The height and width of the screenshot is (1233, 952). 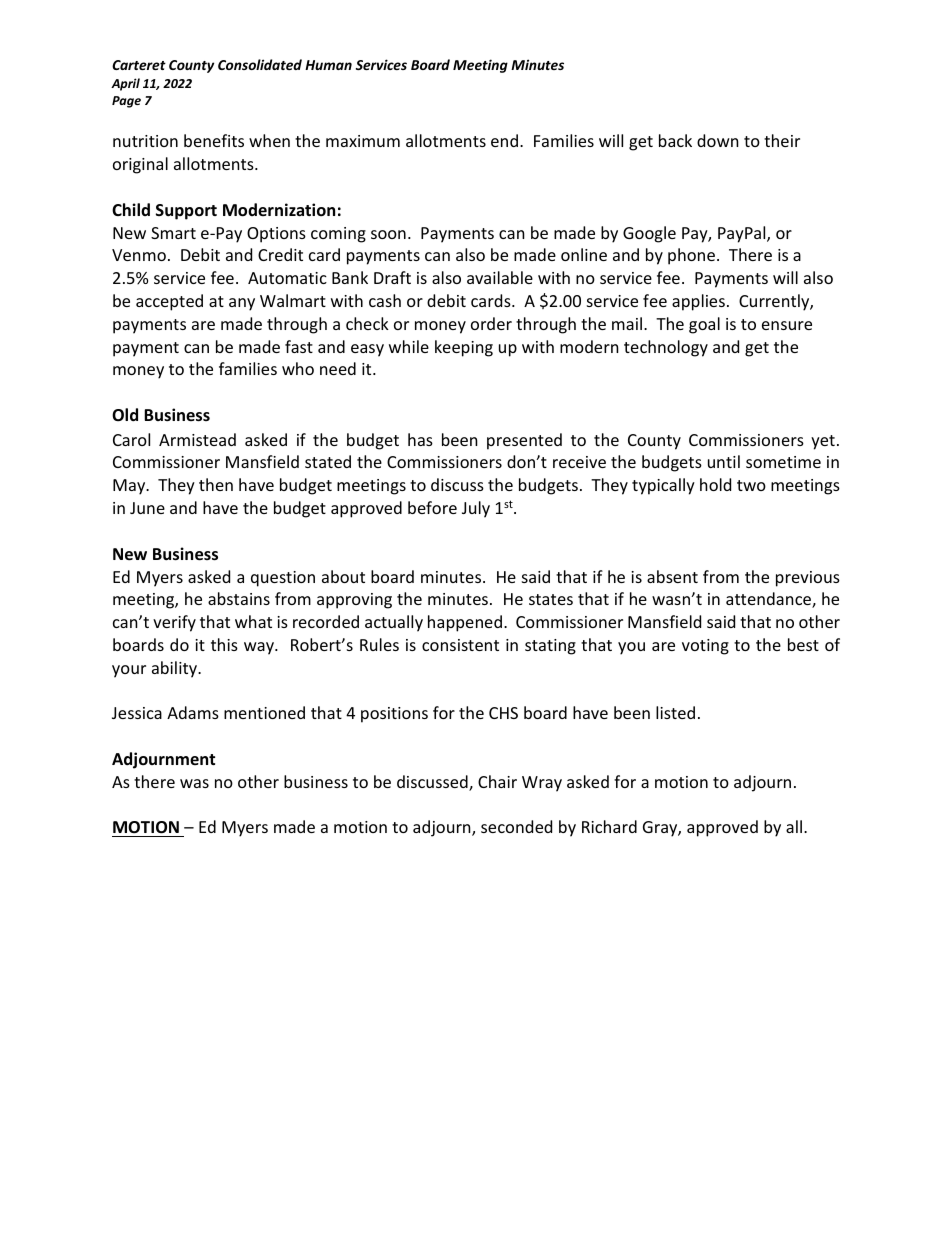 I want to click on until, so click(x=724, y=461).
